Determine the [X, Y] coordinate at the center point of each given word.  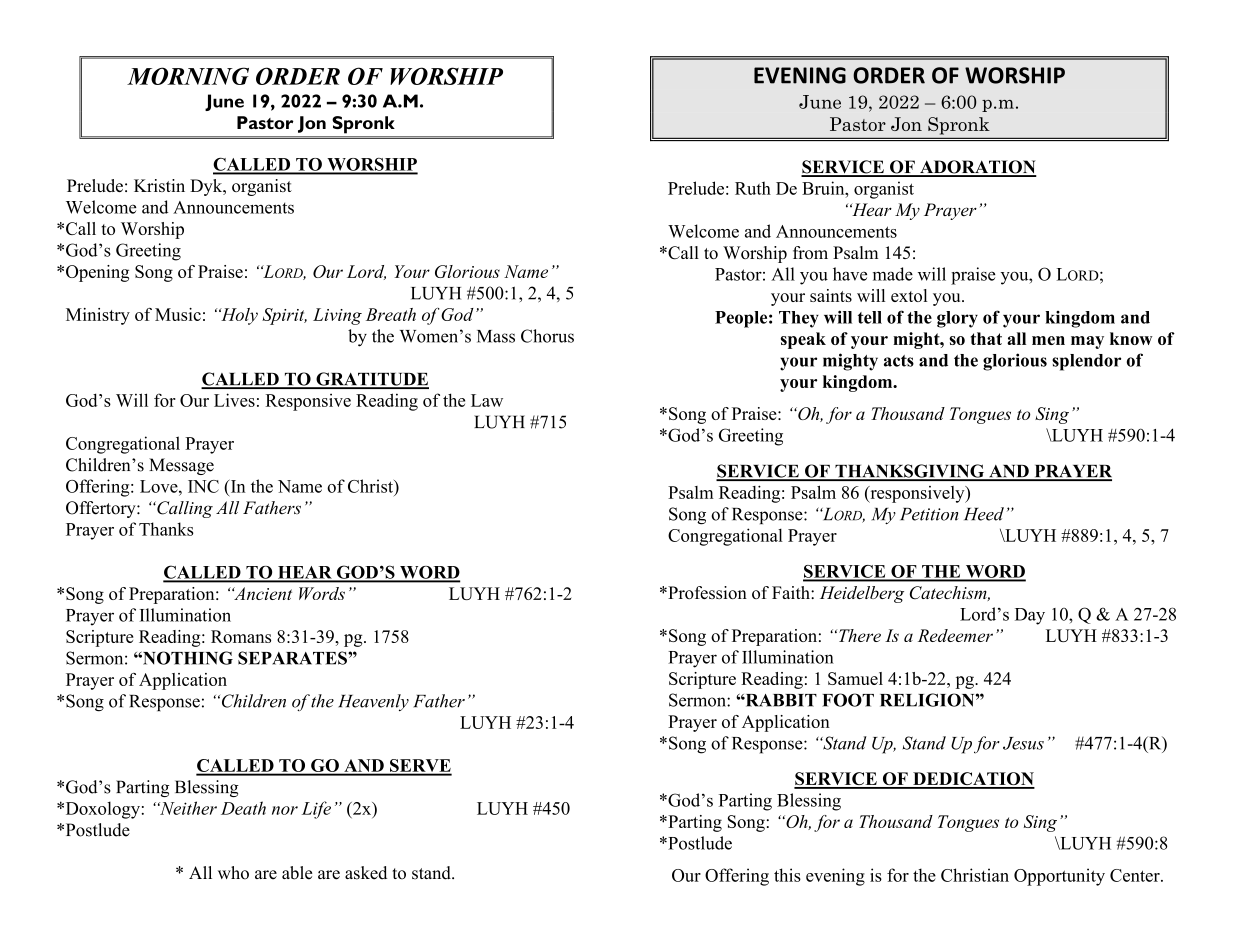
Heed [984, 514]
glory [957, 319]
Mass [496, 336]
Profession [706, 592]
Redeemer [955, 635]
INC [203, 486]
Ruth [753, 188]
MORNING [188, 76]
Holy [238, 316]
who [233, 873]
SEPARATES [293, 658]
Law [487, 400]
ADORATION [977, 168]
